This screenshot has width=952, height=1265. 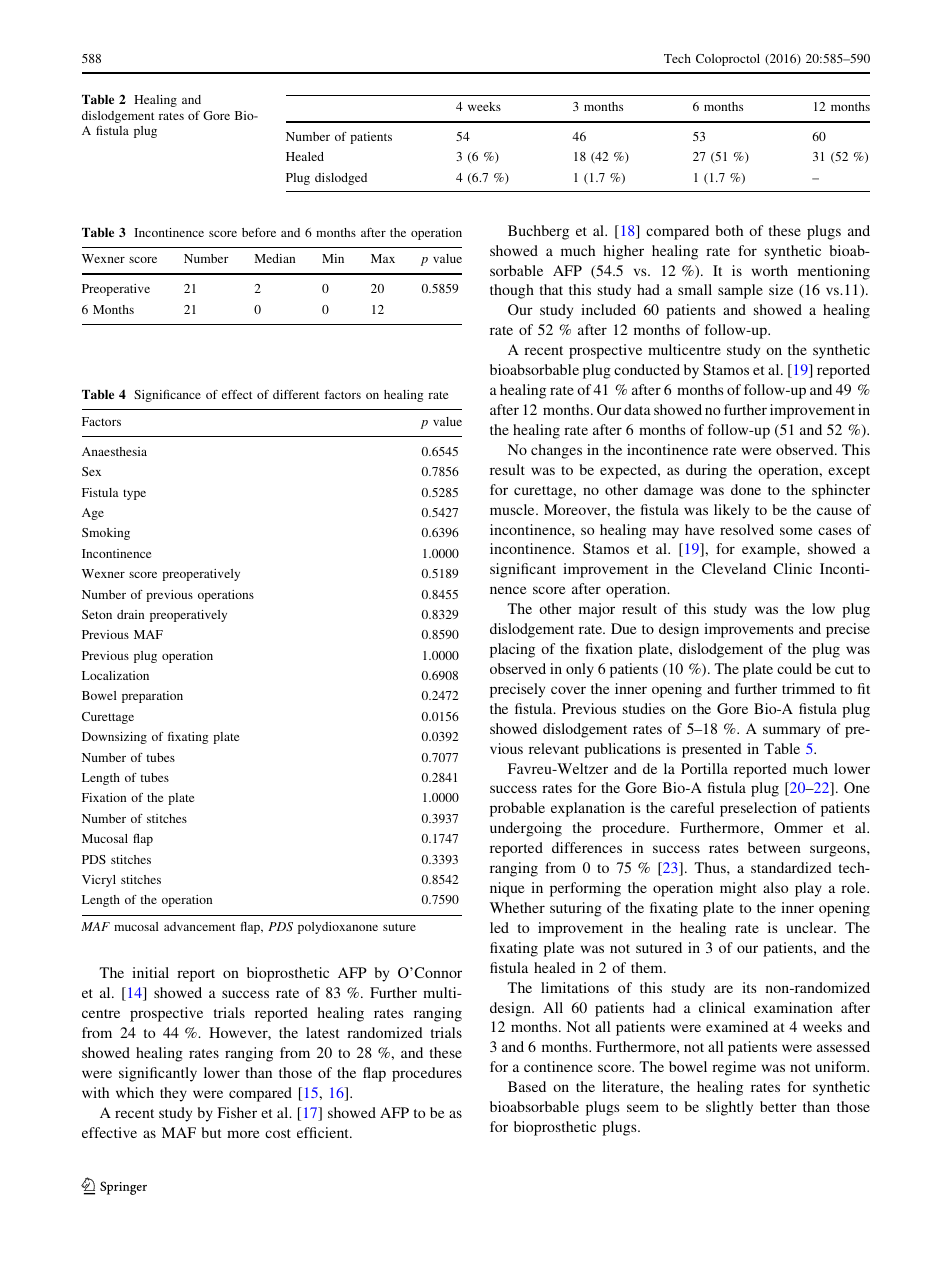 What do you see at coordinates (729, 230) in the screenshot?
I see `both` at bounding box center [729, 230].
